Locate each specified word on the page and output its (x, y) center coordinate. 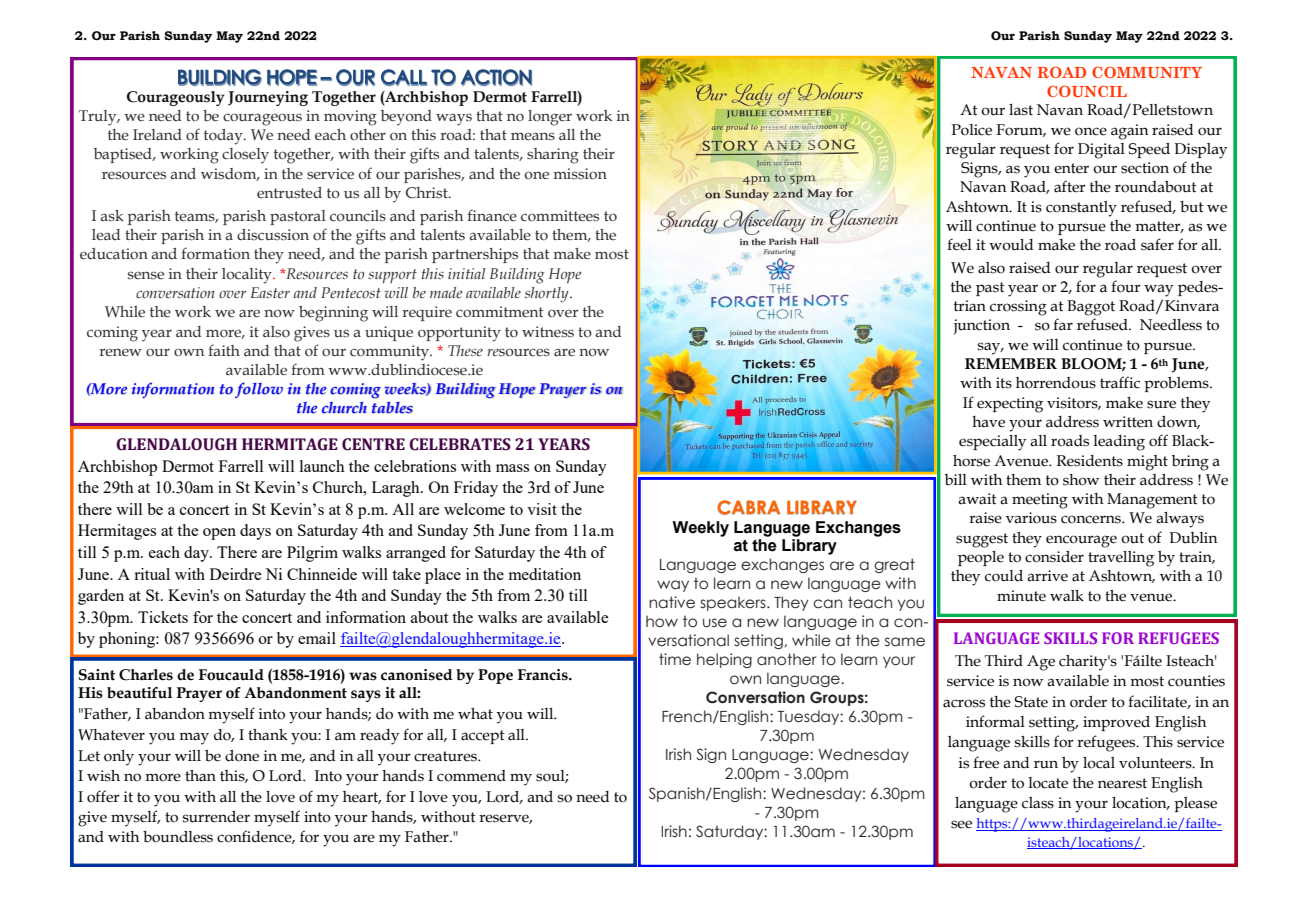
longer (550, 118)
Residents (1090, 461)
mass (512, 468)
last (1021, 110)
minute (1021, 596)
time (675, 659)
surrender (216, 817)
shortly (548, 295)
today (224, 137)
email (317, 638)
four (1126, 286)
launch (322, 466)
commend (471, 776)
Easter (270, 292)
